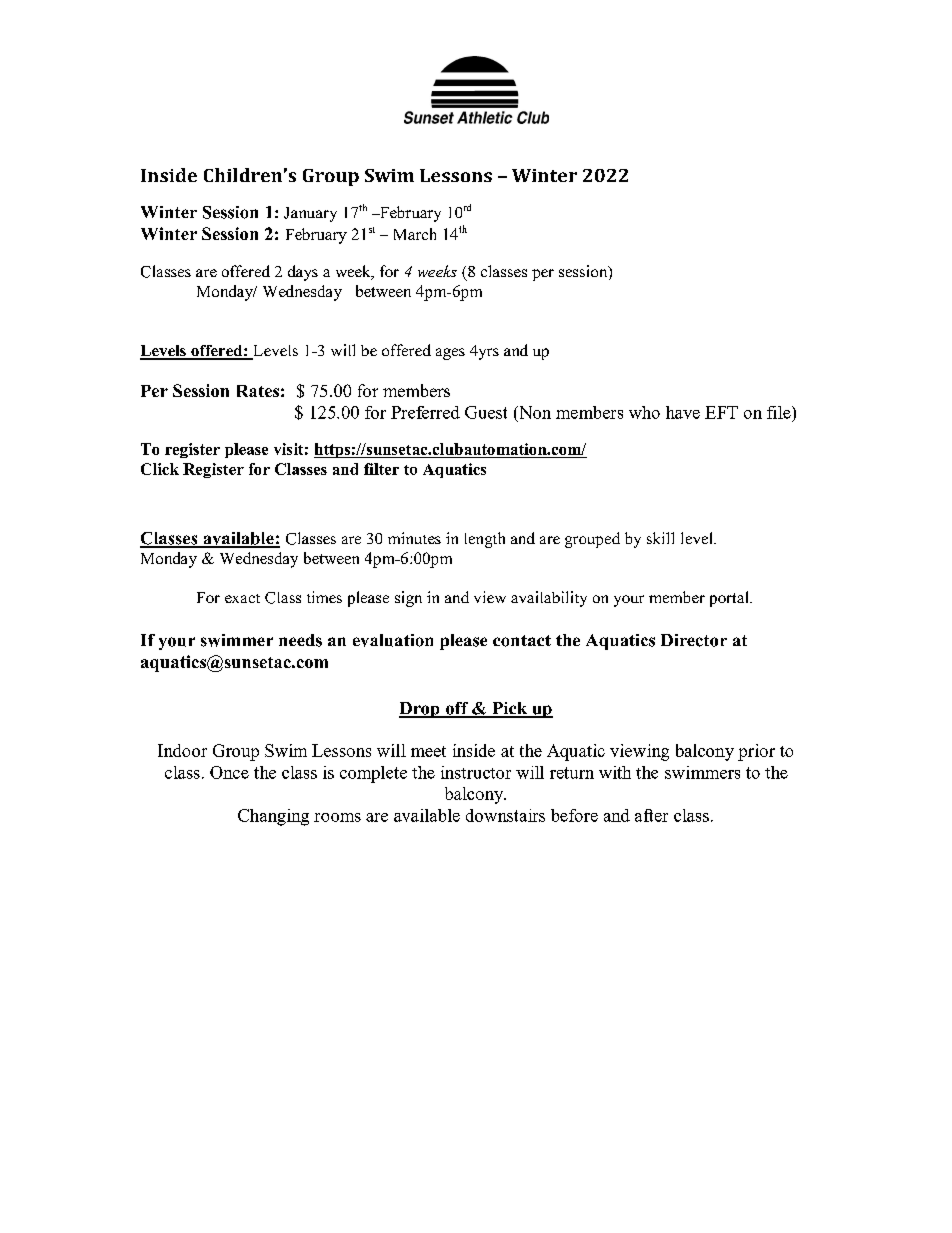  Describe the element at coordinates (651, 815) in the image. I see `after` at that location.
